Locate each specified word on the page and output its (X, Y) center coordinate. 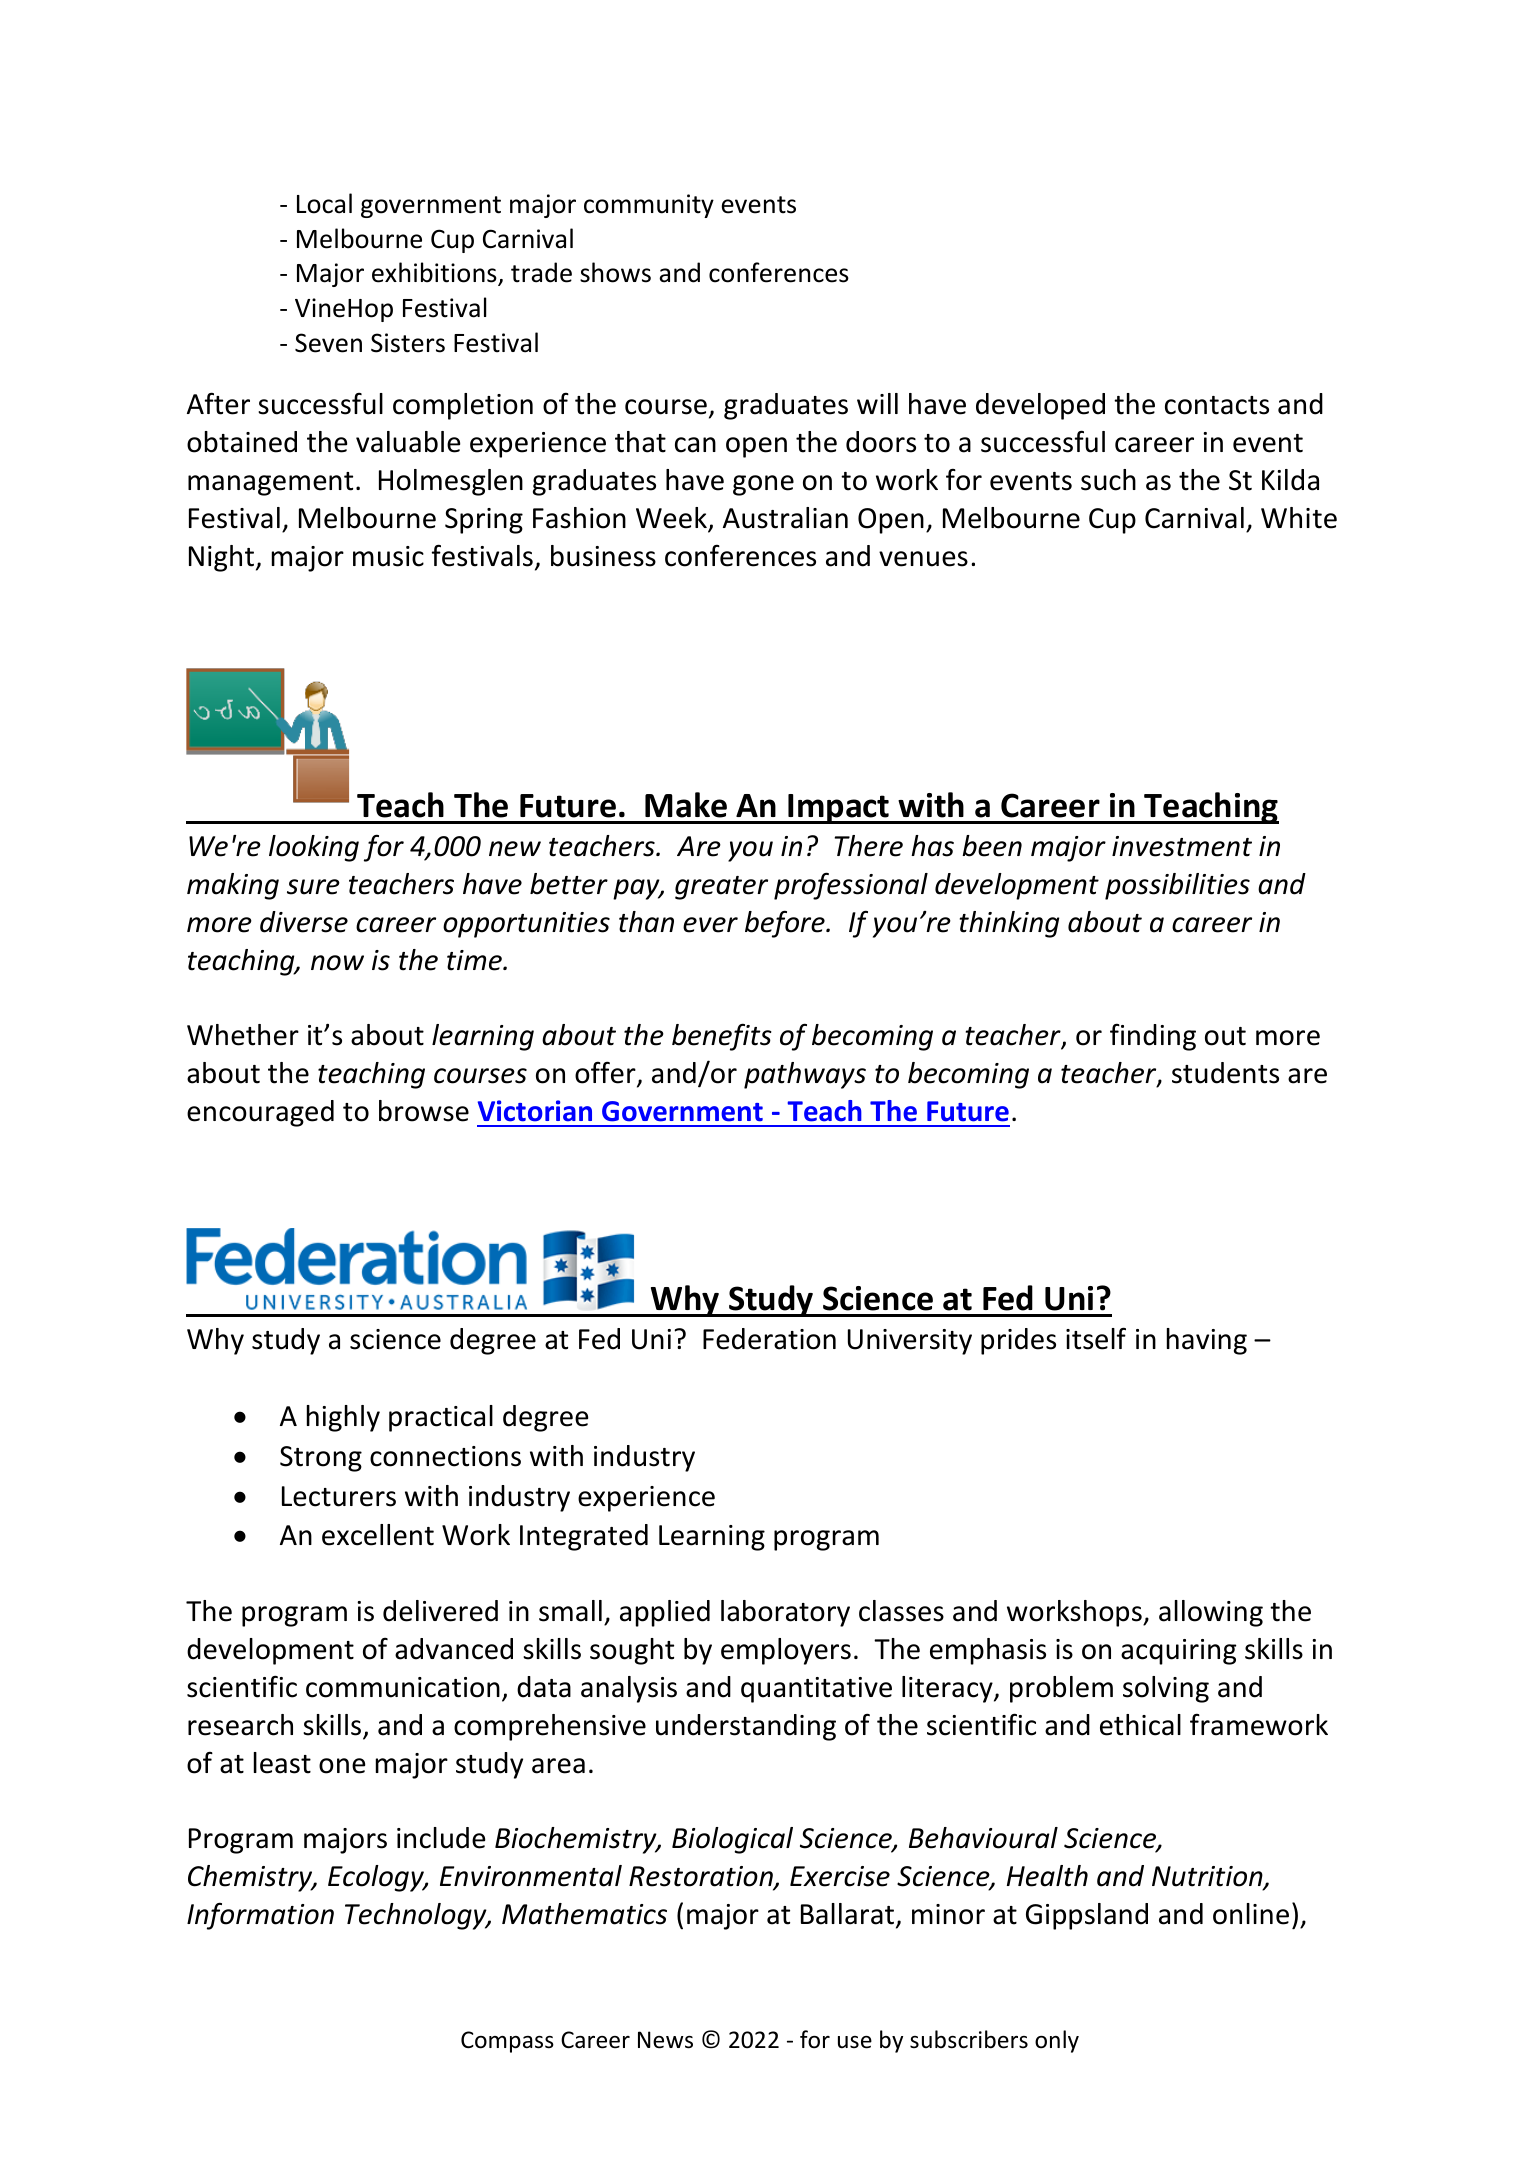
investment (1182, 846)
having (1207, 1341)
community (649, 206)
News (665, 2040)
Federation (769, 1339)
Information (260, 1916)
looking (314, 848)
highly (343, 1418)
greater (721, 888)
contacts (1217, 405)
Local (324, 203)
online (1251, 1914)
